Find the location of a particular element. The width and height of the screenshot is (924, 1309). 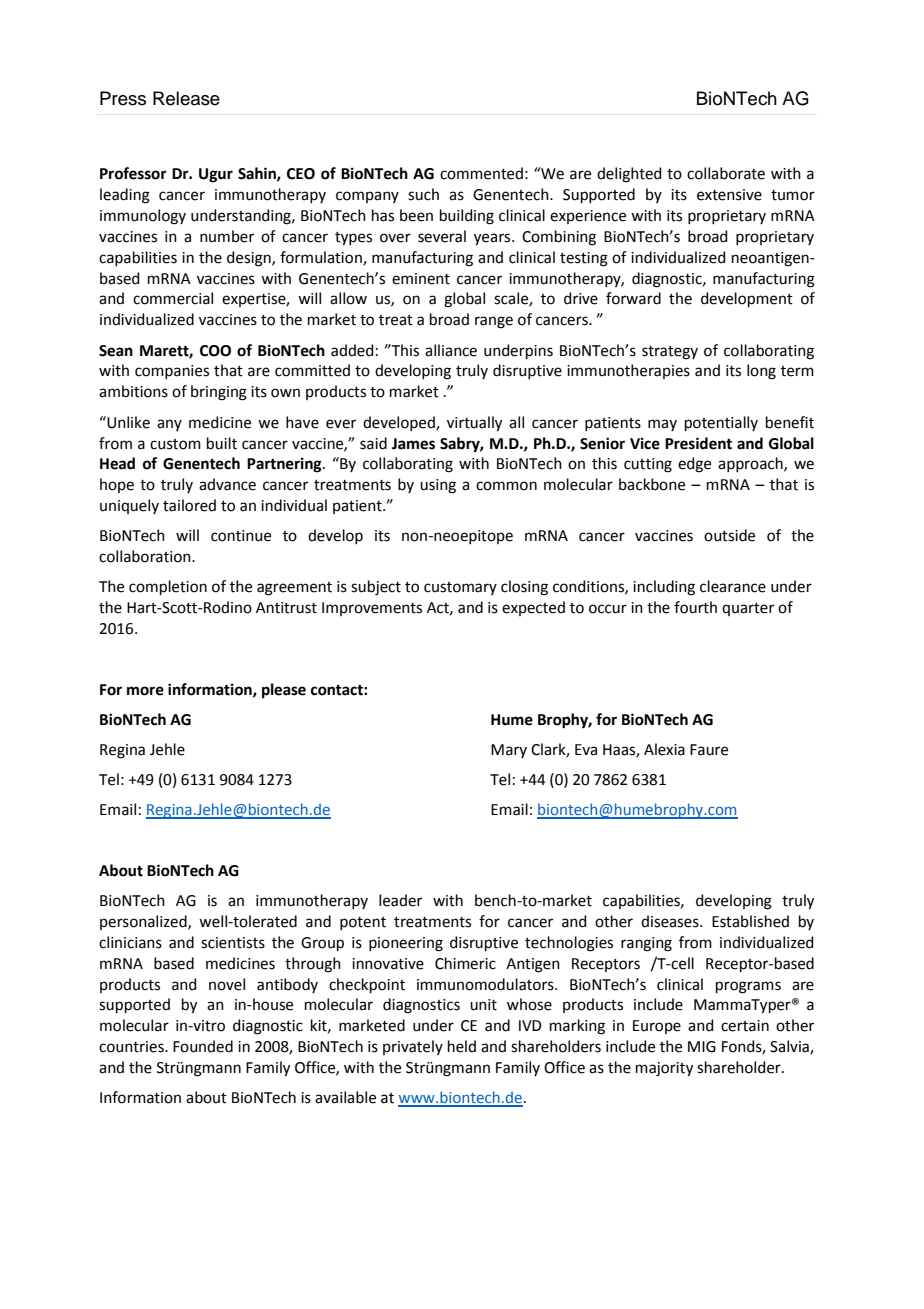

virtually is located at coordinates (474, 424).
